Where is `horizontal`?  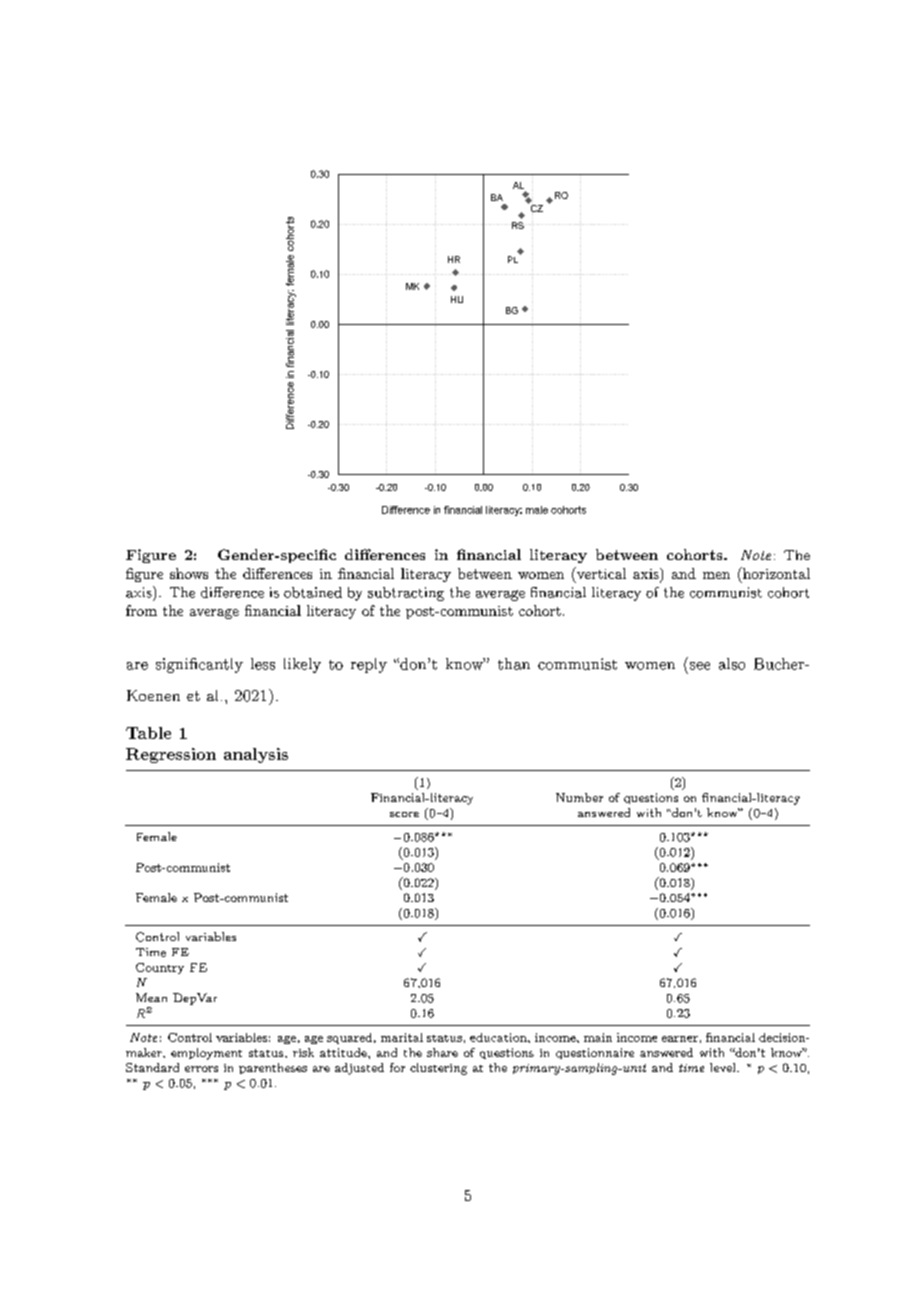 horizontal is located at coordinates (775, 574).
